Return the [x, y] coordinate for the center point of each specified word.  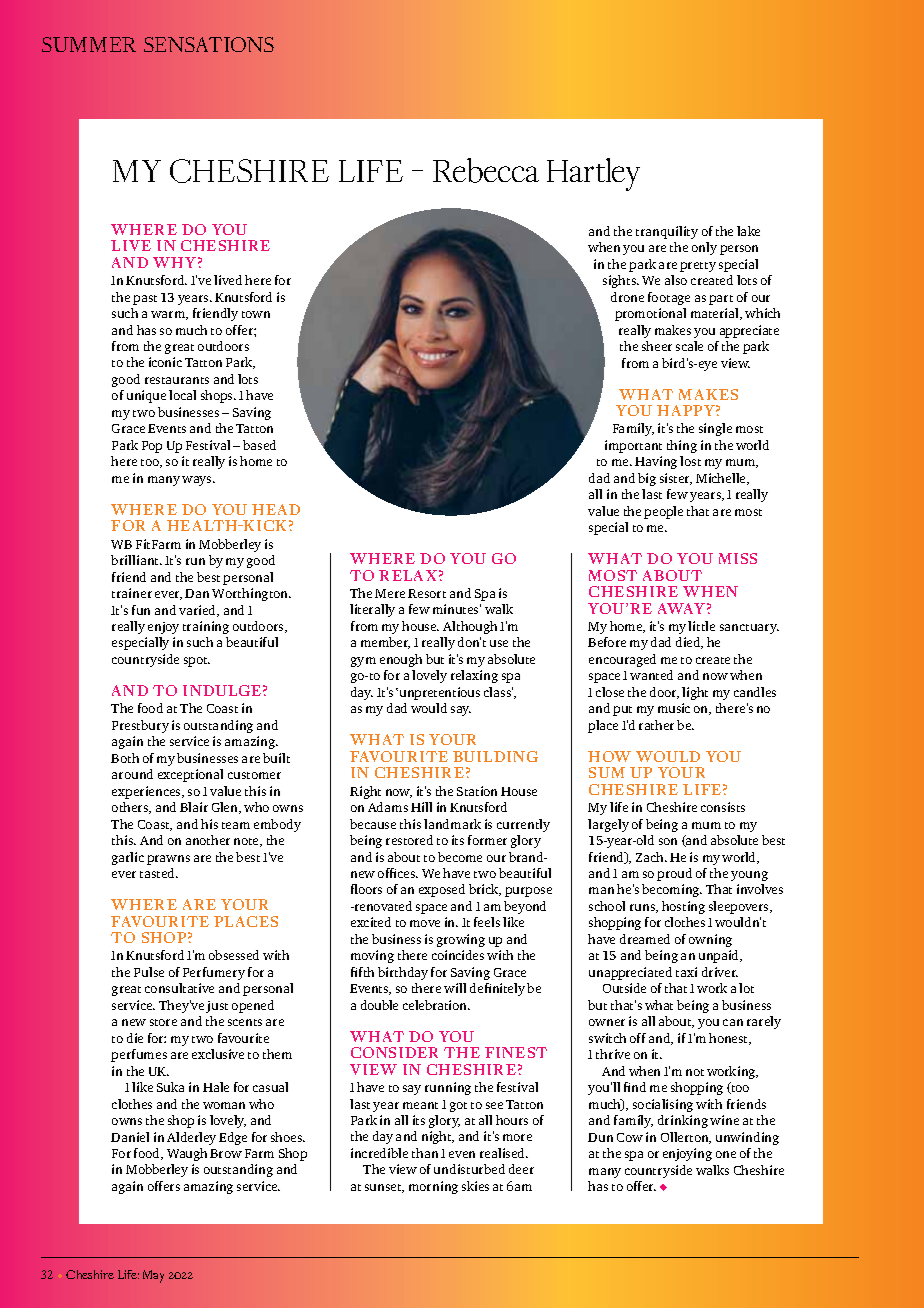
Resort [427, 593]
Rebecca [486, 170]
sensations [209, 44]
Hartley [593, 174]
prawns [168, 860]
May [153, 1276]
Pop [152, 447]
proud [674, 874]
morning [433, 1187]
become [460, 857]
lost [690, 461]
